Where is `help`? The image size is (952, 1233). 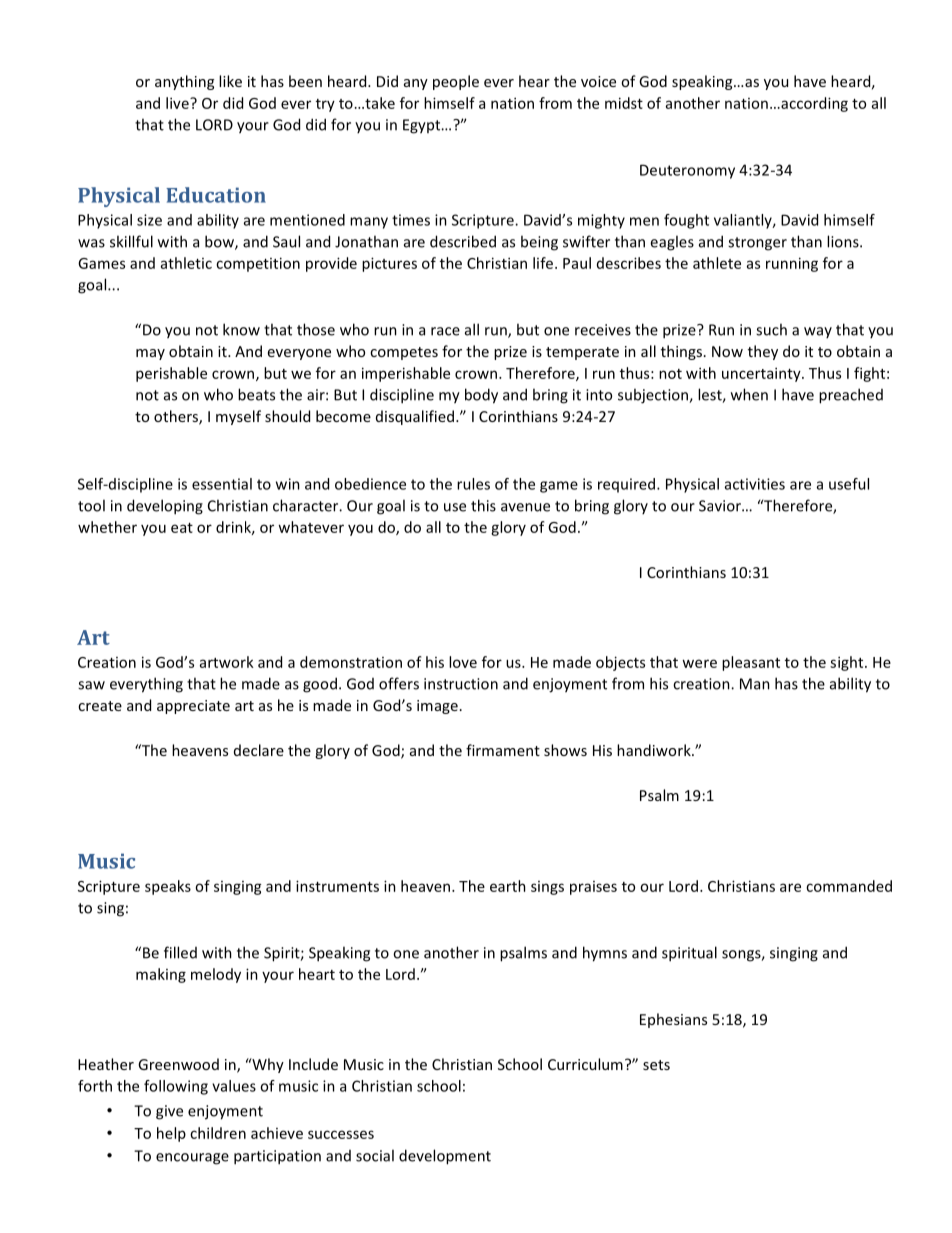 help is located at coordinates (171, 1134).
